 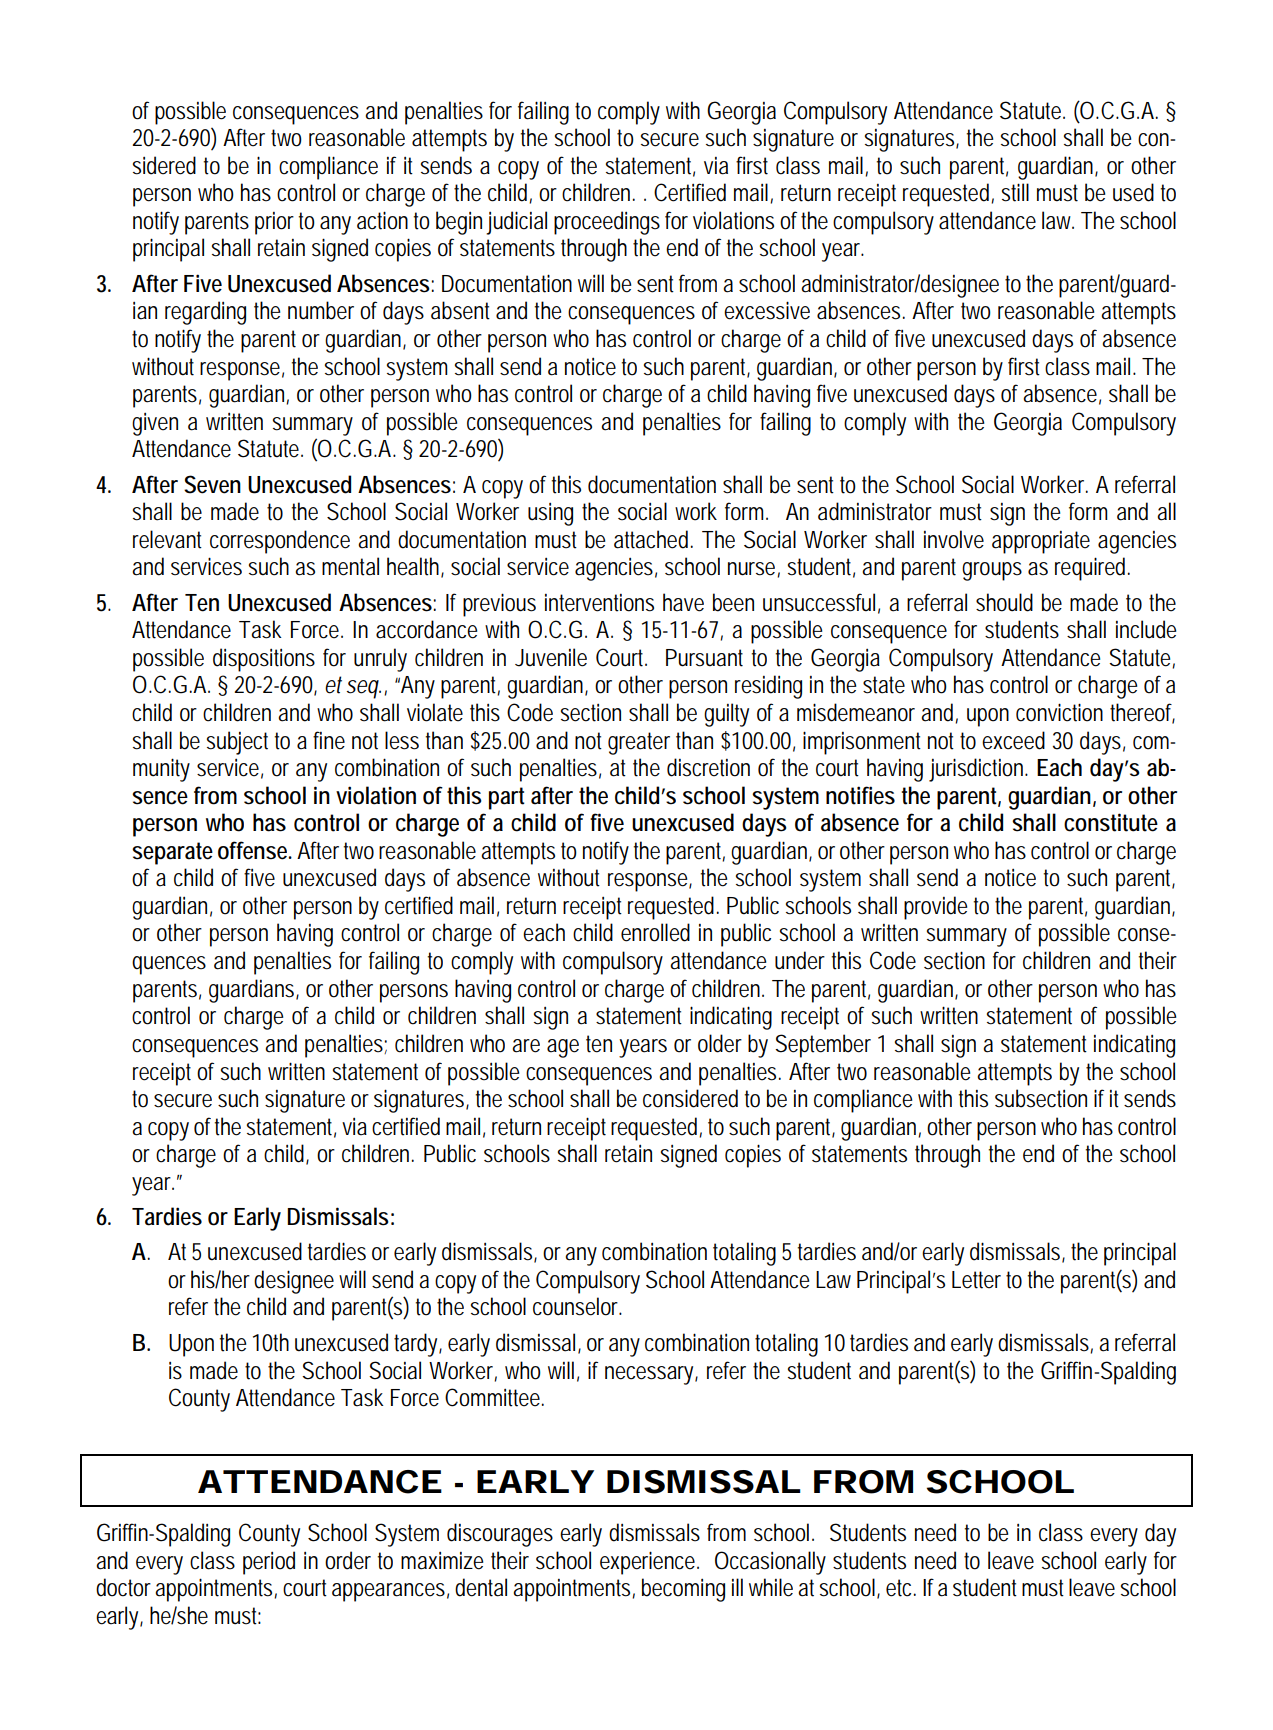 What do you see at coordinates (1015, 192) in the screenshot?
I see `still` at bounding box center [1015, 192].
